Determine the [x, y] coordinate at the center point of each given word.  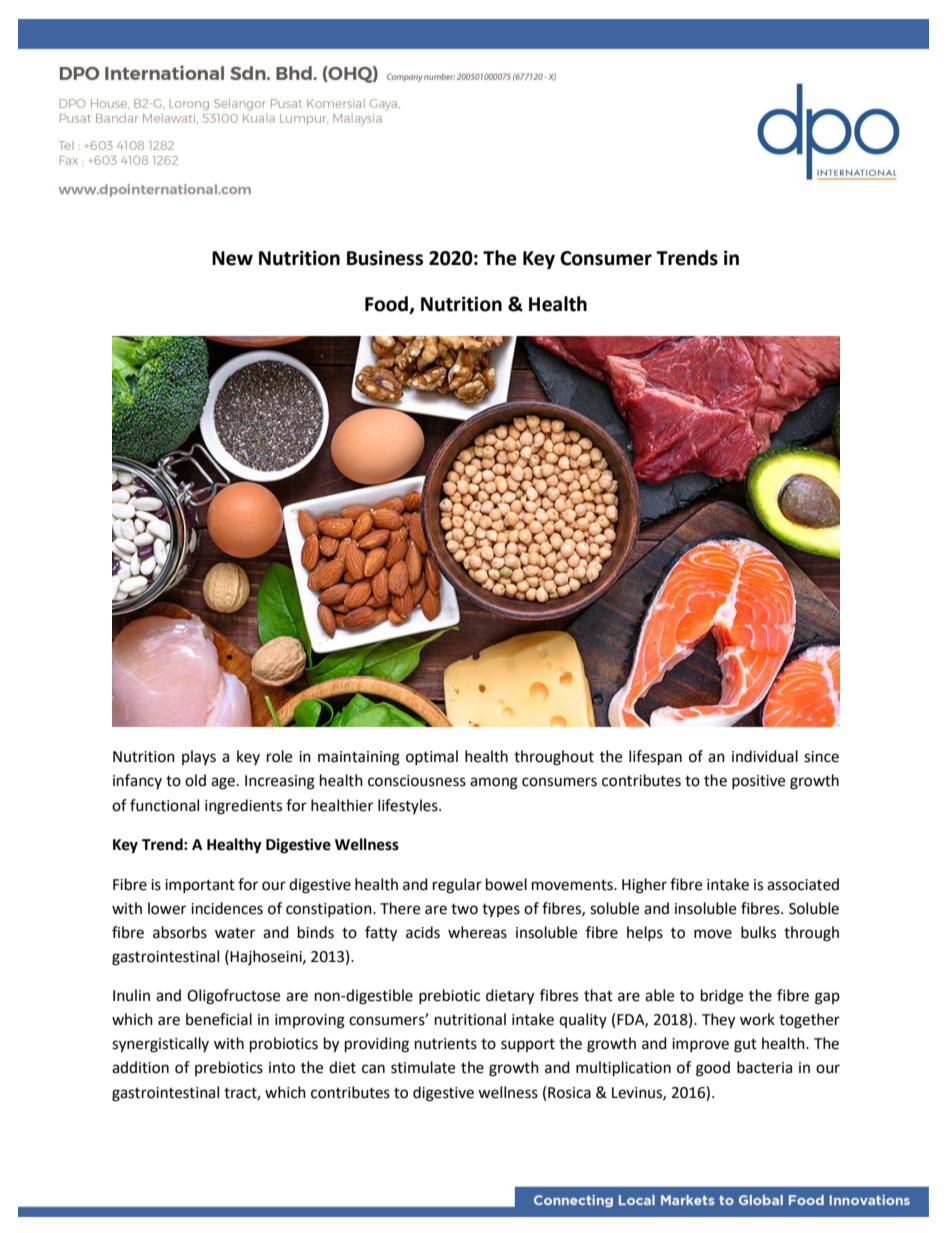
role [279, 756]
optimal [432, 757]
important [200, 886]
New [232, 258]
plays [199, 757]
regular [457, 886]
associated [803, 884]
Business [385, 258]
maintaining [359, 758]
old [195, 780]
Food [387, 305]
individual [765, 756]
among [494, 783]
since [821, 757]
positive [758, 782]
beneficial [219, 1019]
